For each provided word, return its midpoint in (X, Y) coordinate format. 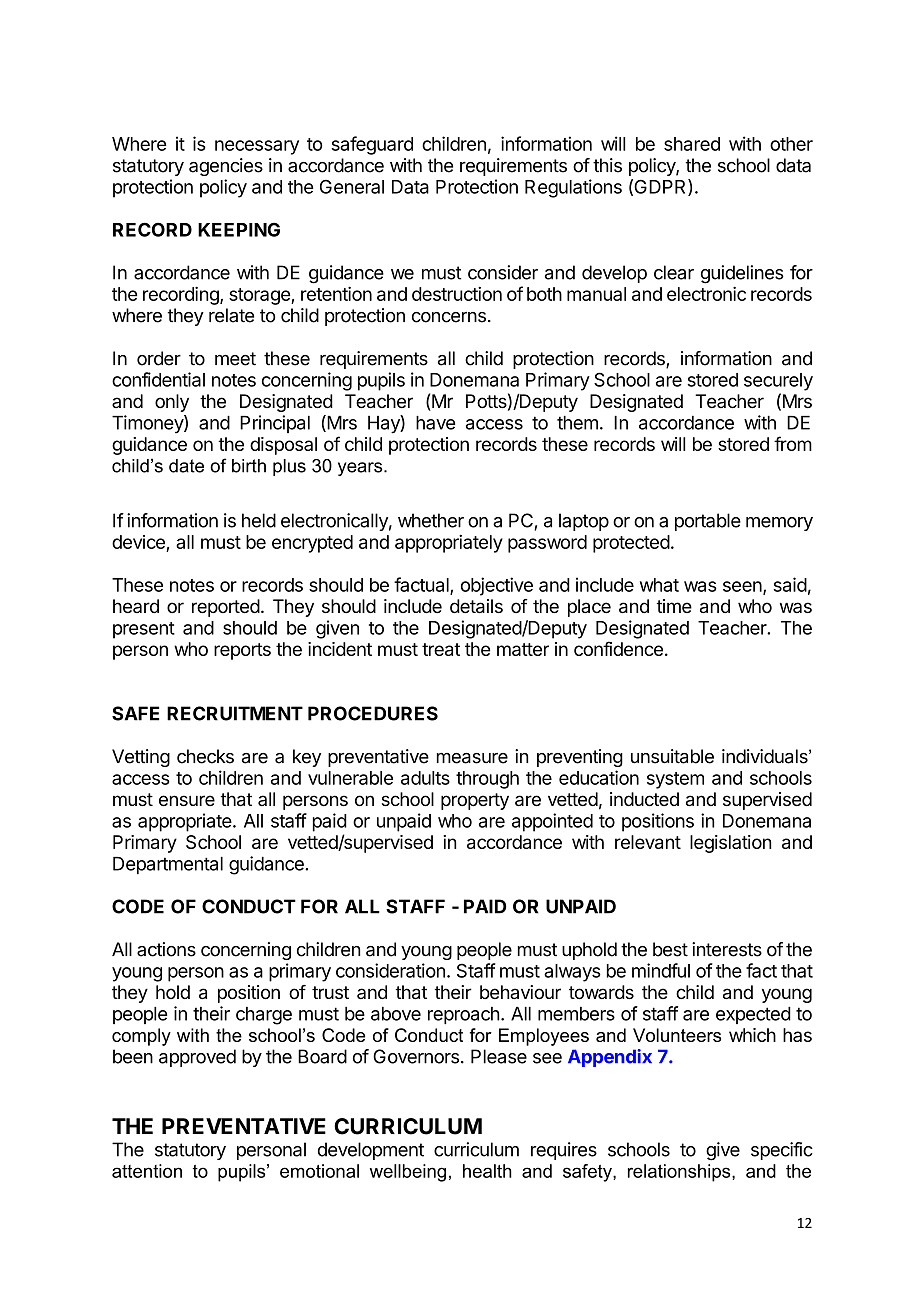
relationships (680, 1173)
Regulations (573, 188)
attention (147, 1171)
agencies (226, 167)
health (487, 1171)
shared (692, 144)
